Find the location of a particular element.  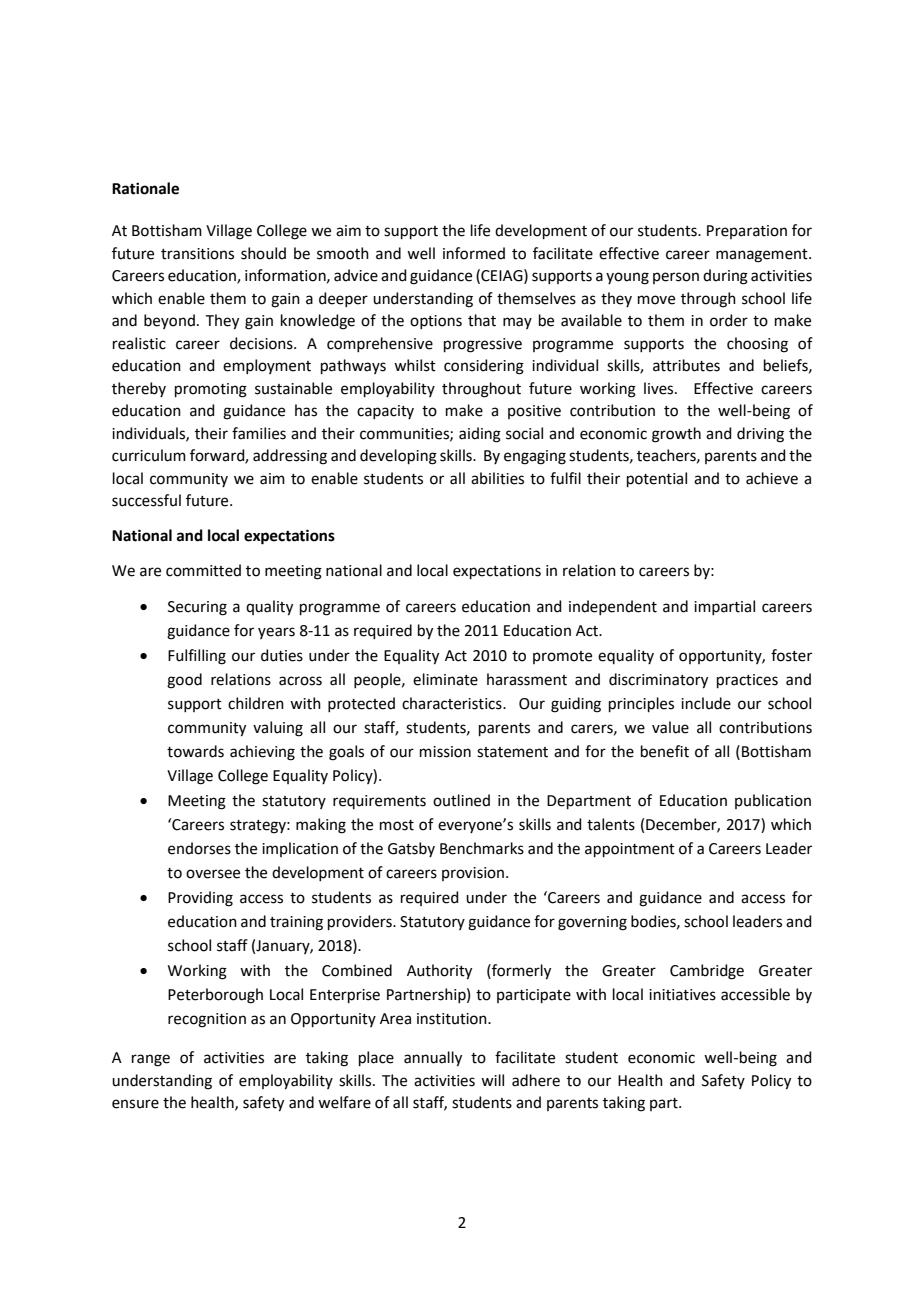

will is located at coordinates (492, 1080).
